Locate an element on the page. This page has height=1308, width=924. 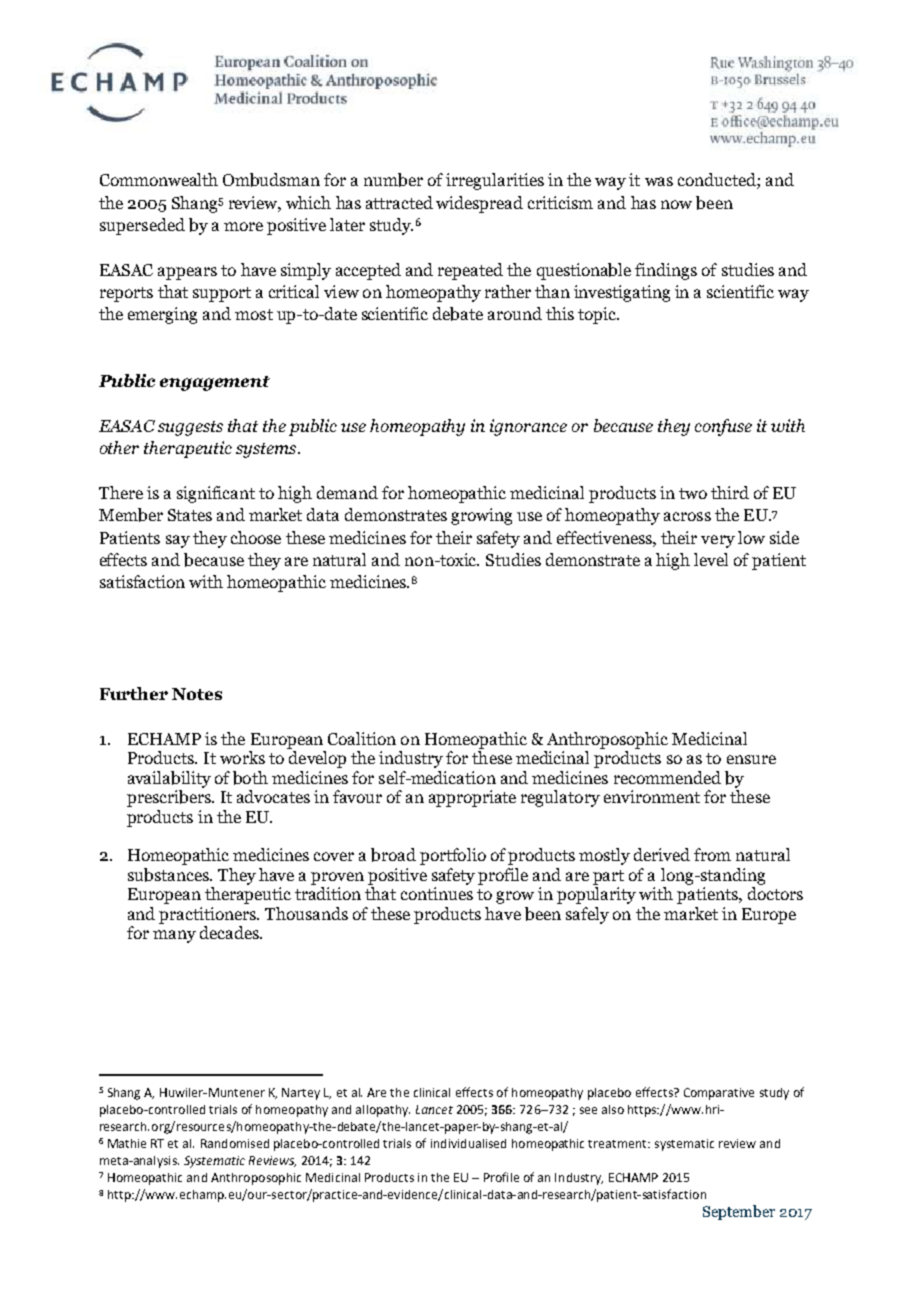
widespread is located at coordinates (479, 204).
